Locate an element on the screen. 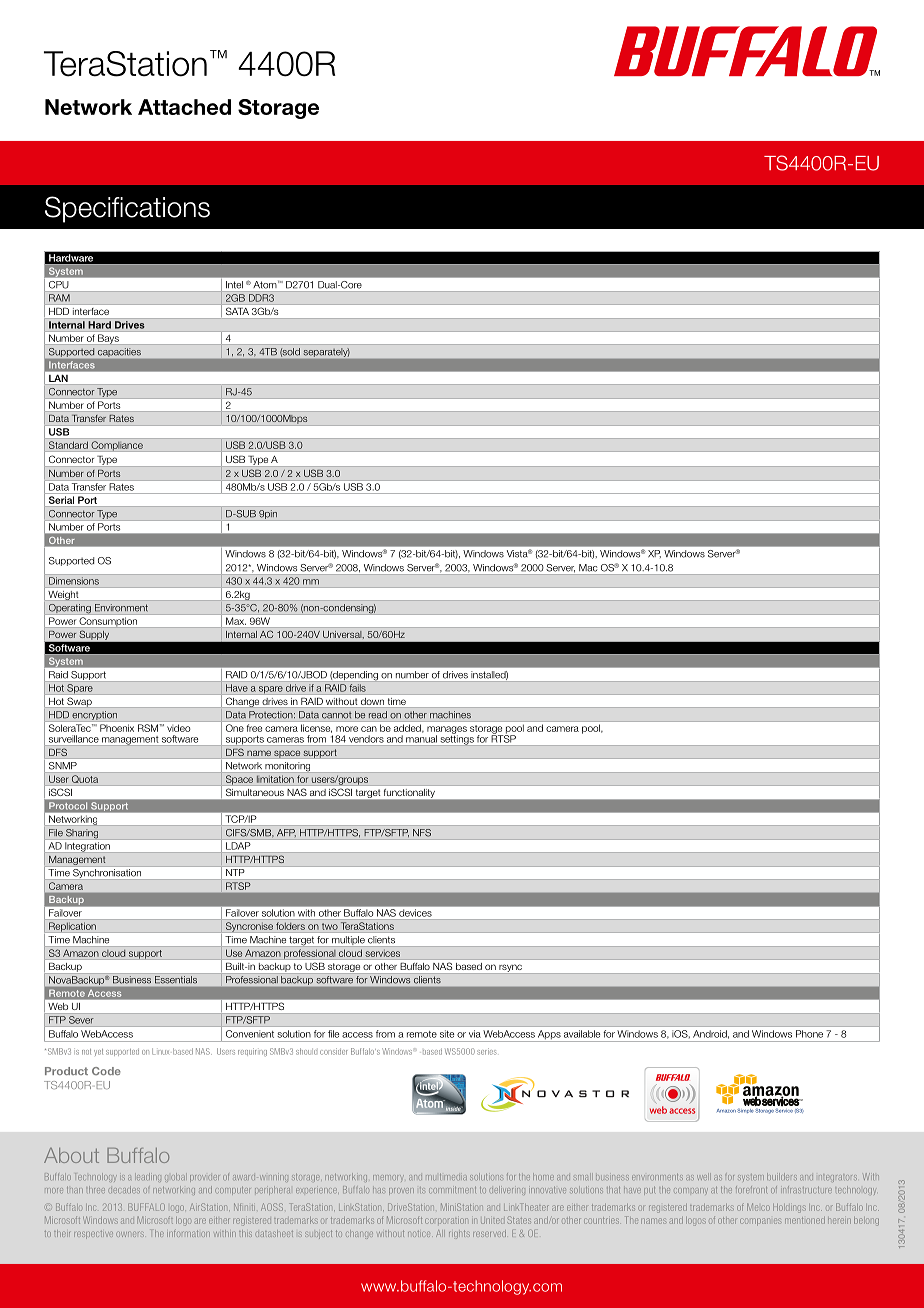  Holdings is located at coordinates (789, 1208).
